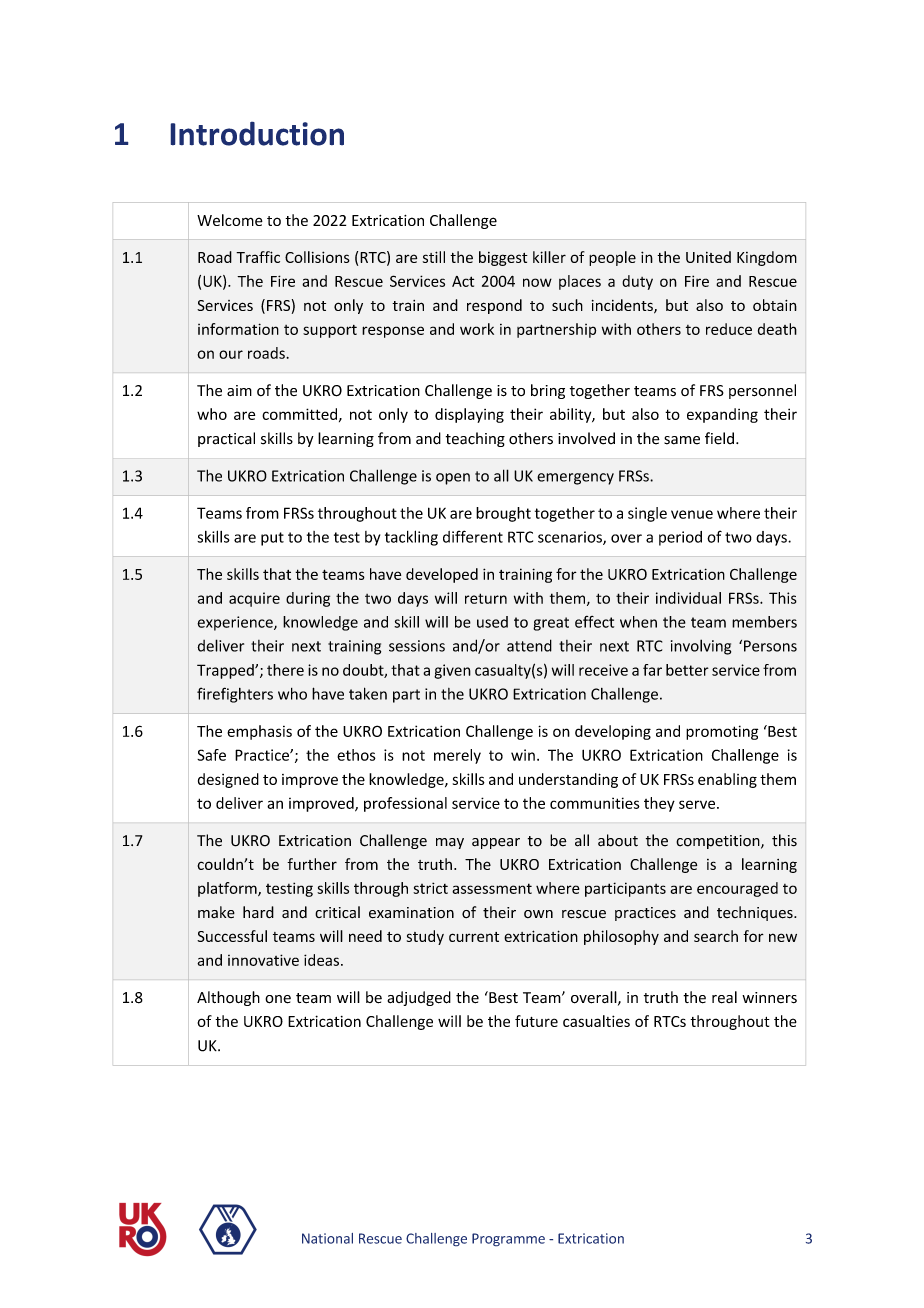  Describe the element at coordinates (508, 1239) in the screenshot. I see `Programme` at that location.
